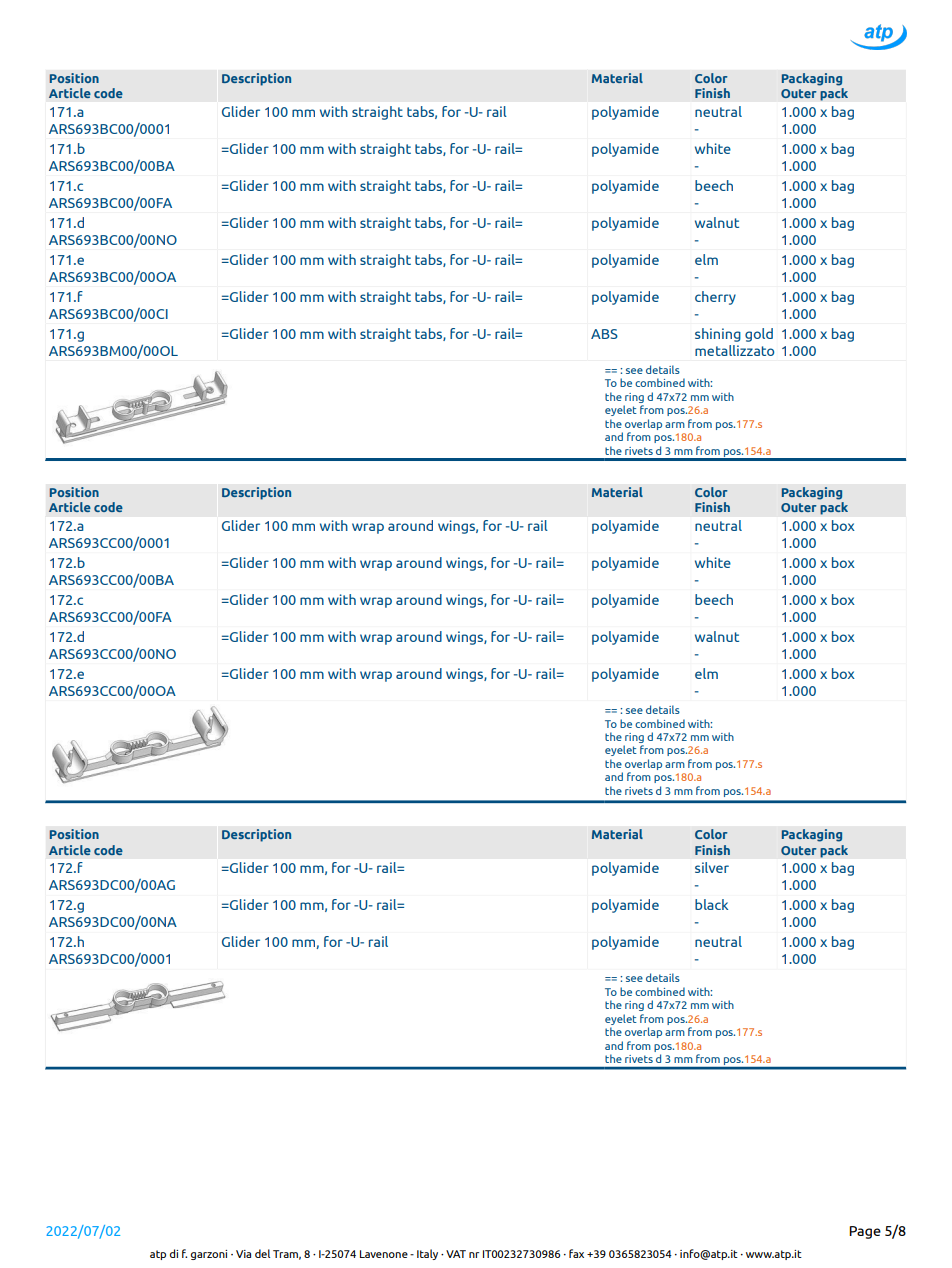 Image resolution: width=952 pixels, height=1268 pixels. What do you see at coordinates (718, 335) in the image?
I see `shining` at bounding box center [718, 335].
